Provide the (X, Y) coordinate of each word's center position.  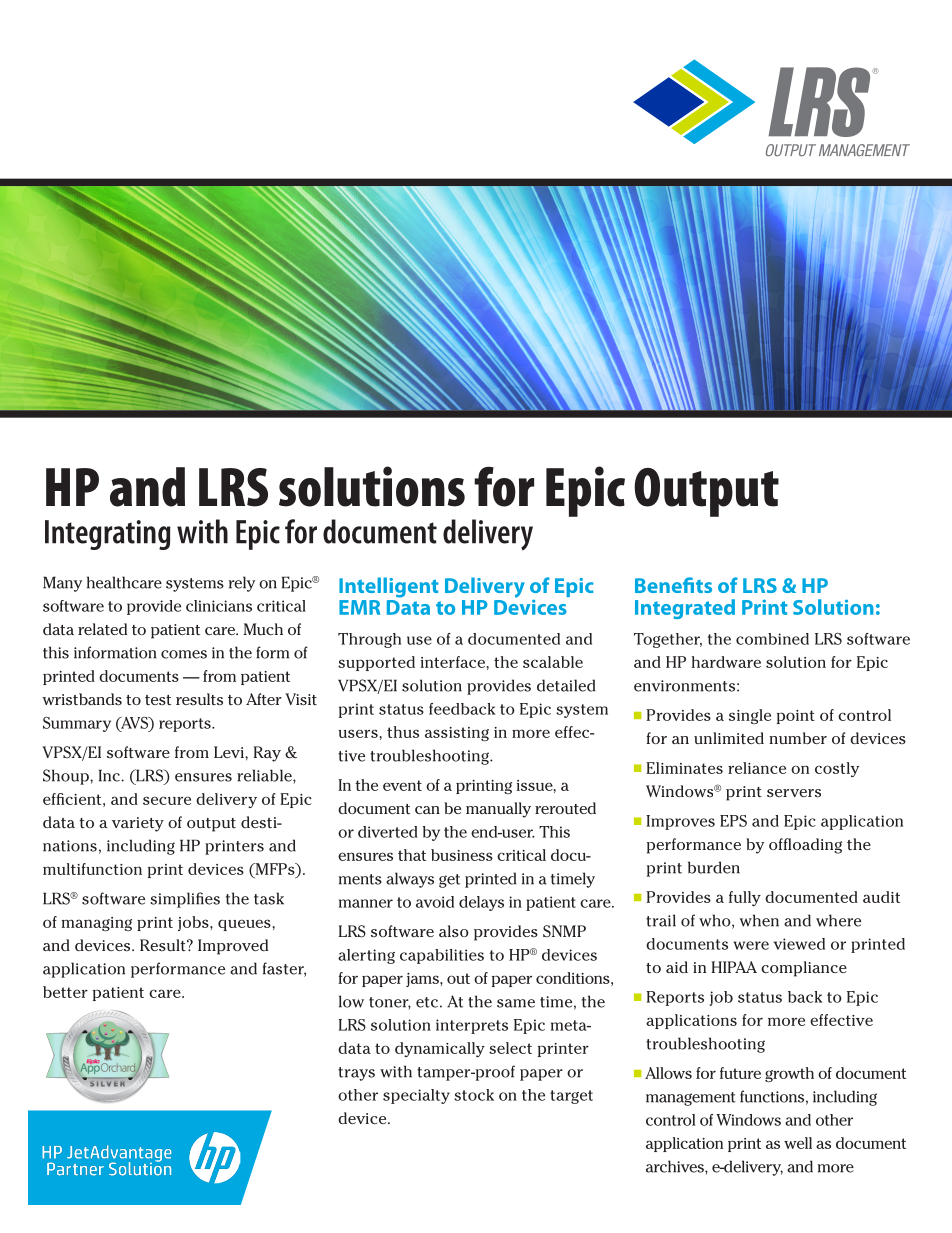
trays (356, 1074)
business (462, 855)
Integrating (108, 535)
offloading (805, 846)
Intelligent (389, 587)
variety (138, 824)
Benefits (673, 585)
